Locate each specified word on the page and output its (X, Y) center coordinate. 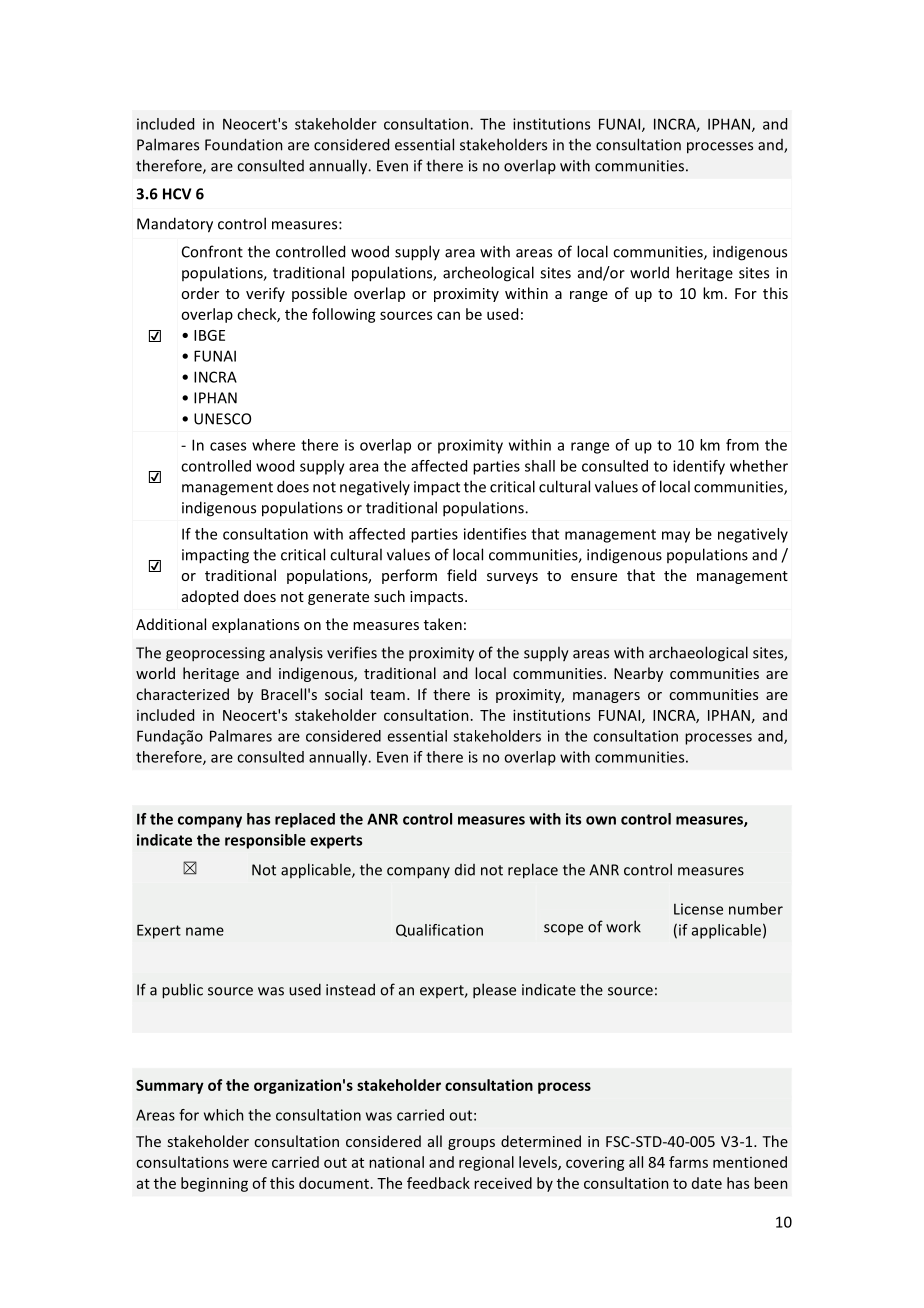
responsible (265, 841)
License (698, 909)
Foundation (244, 144)
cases (228, 446)
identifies (495, 534)
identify (699, 467)
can (448, 315)
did (465, 870)
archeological (488, 274)
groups (471, 1144)
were (250, 1163)
